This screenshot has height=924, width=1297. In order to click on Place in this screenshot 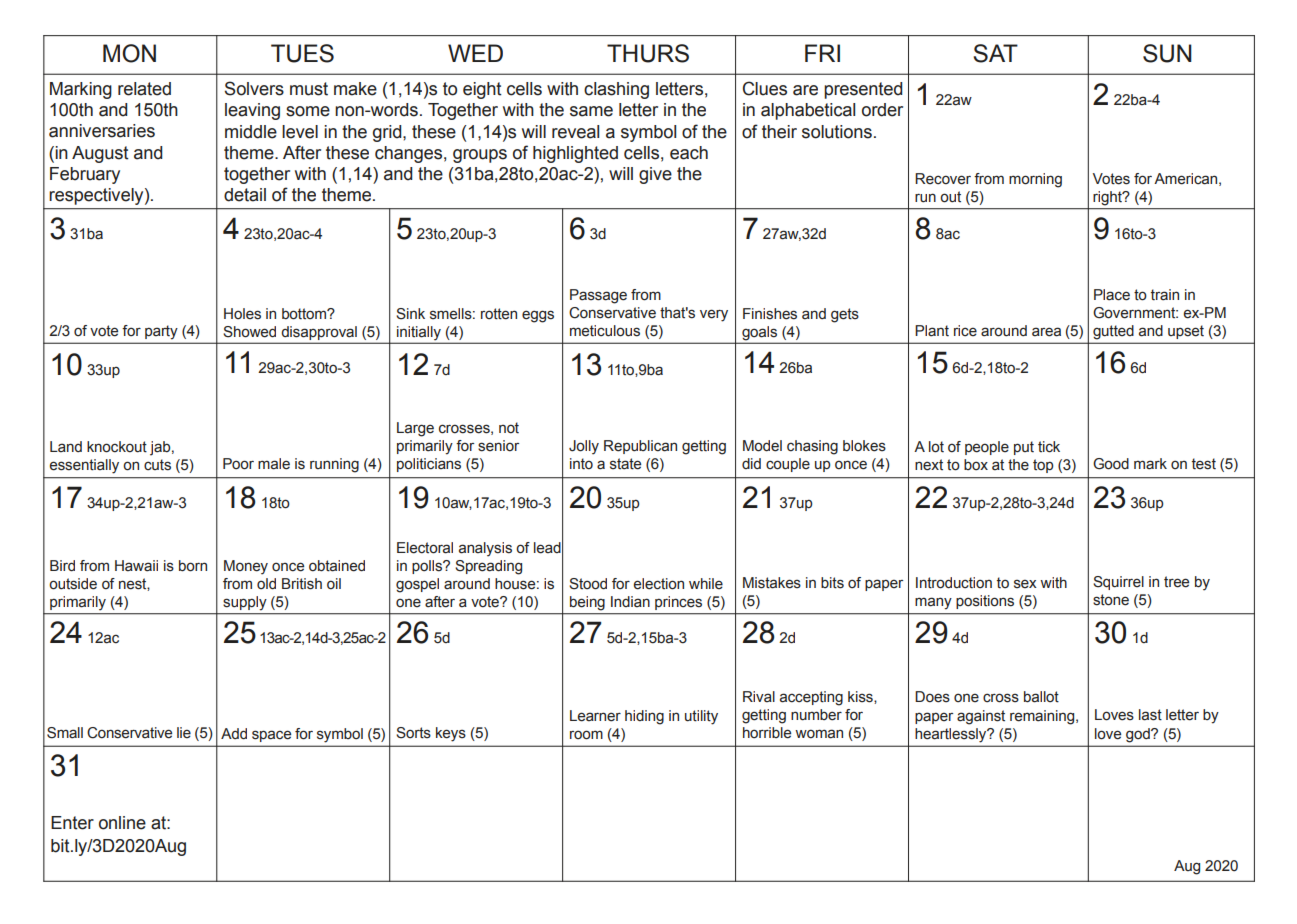, I will do `click(1112, 295)`.
